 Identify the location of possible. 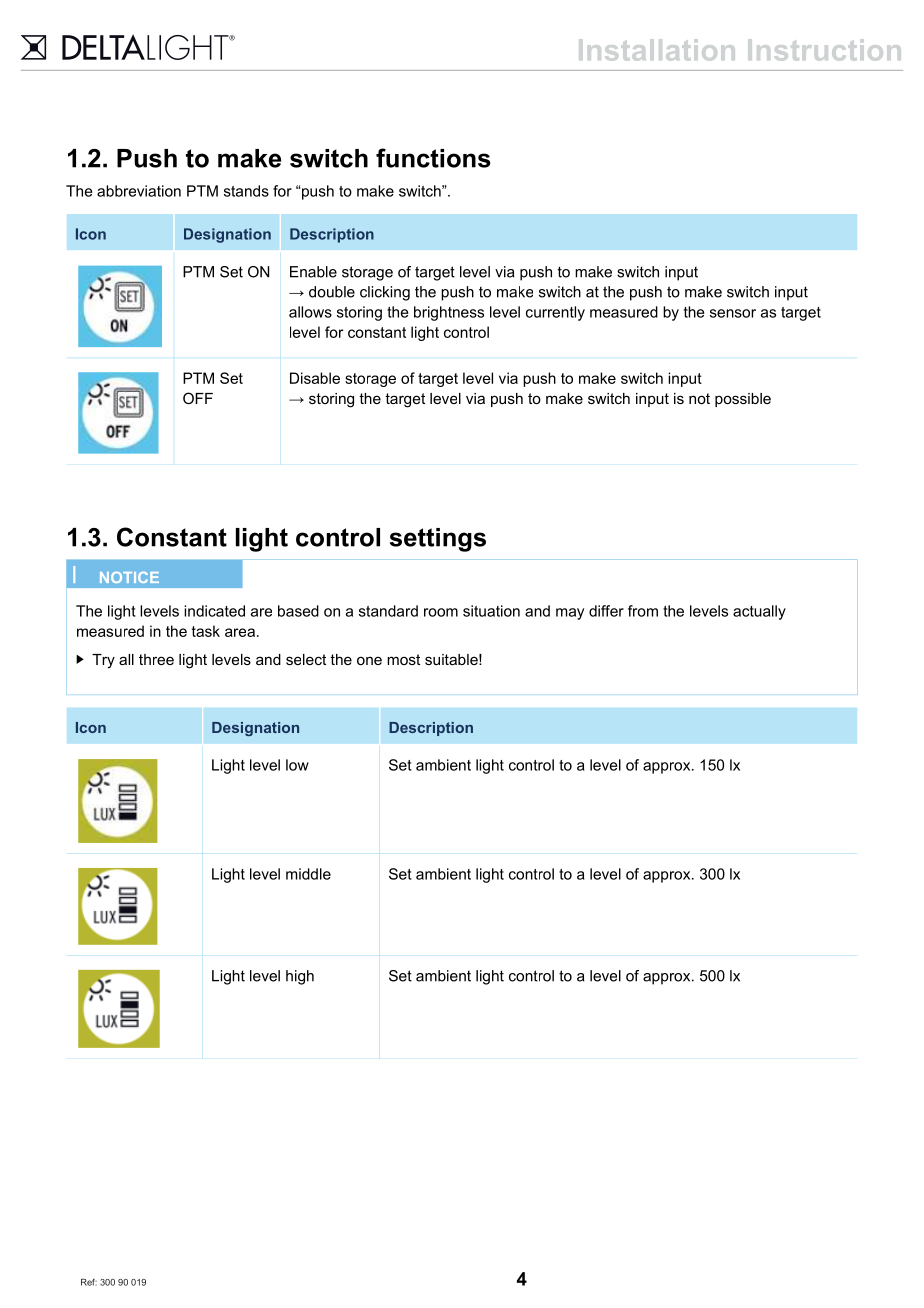
(743, 400).
